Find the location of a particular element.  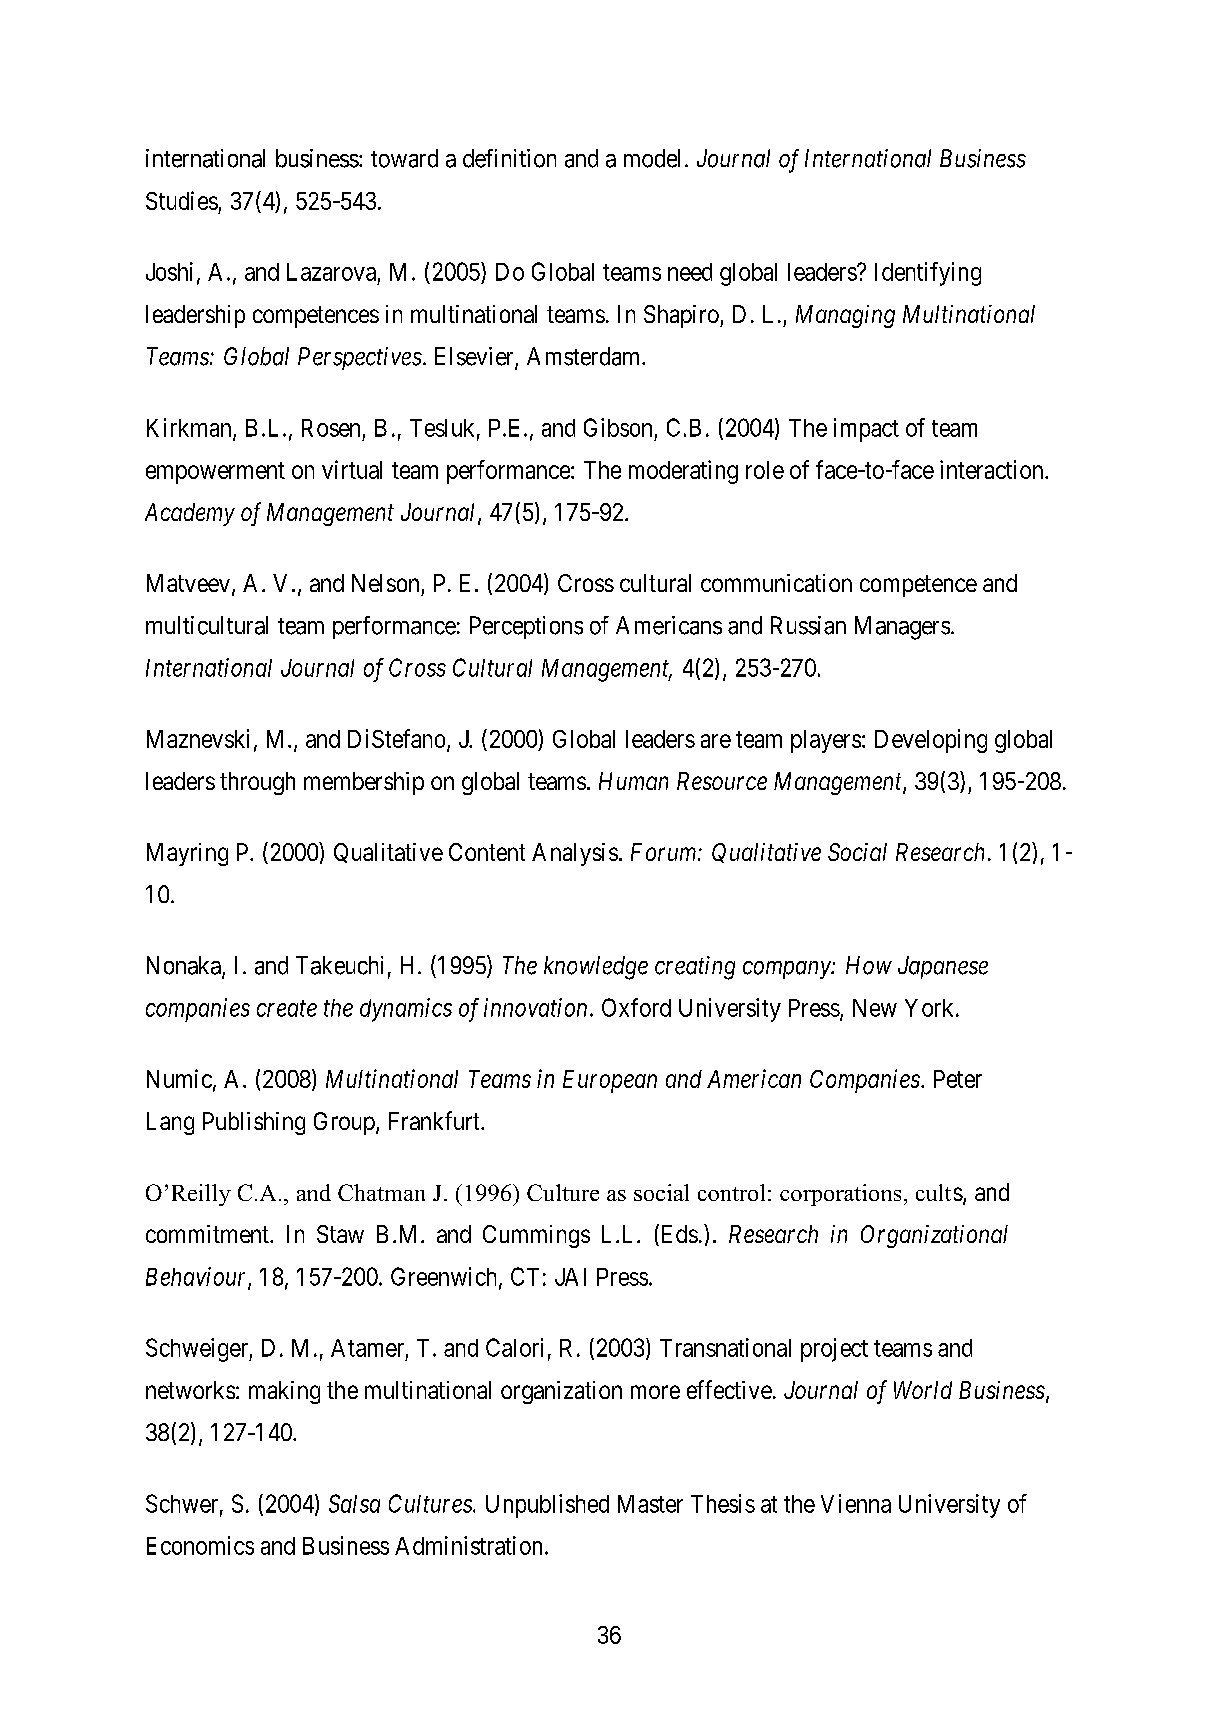

through is located at coordinates (257, 783).
